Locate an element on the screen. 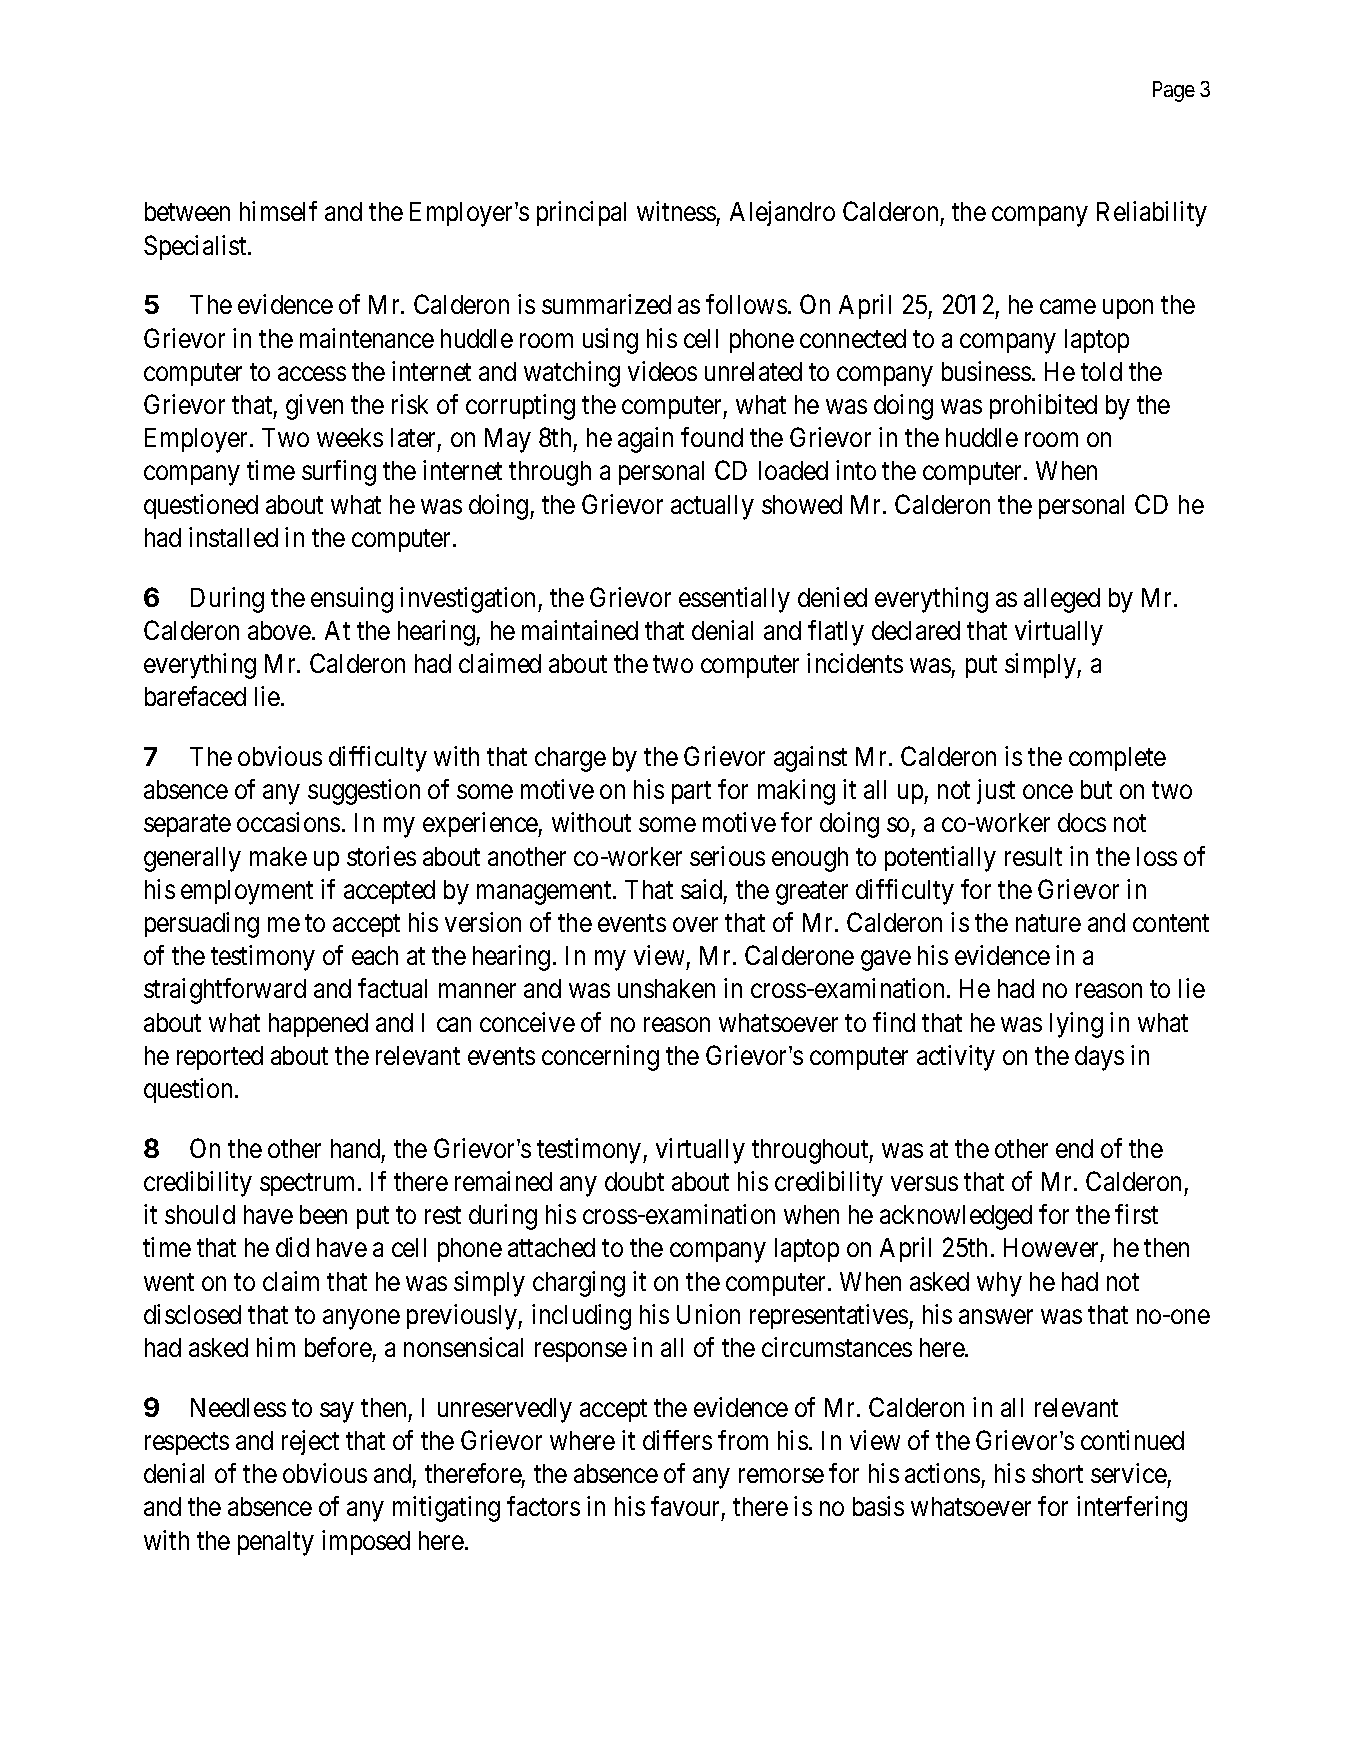  short is located at coordinates (1057, 1473).
